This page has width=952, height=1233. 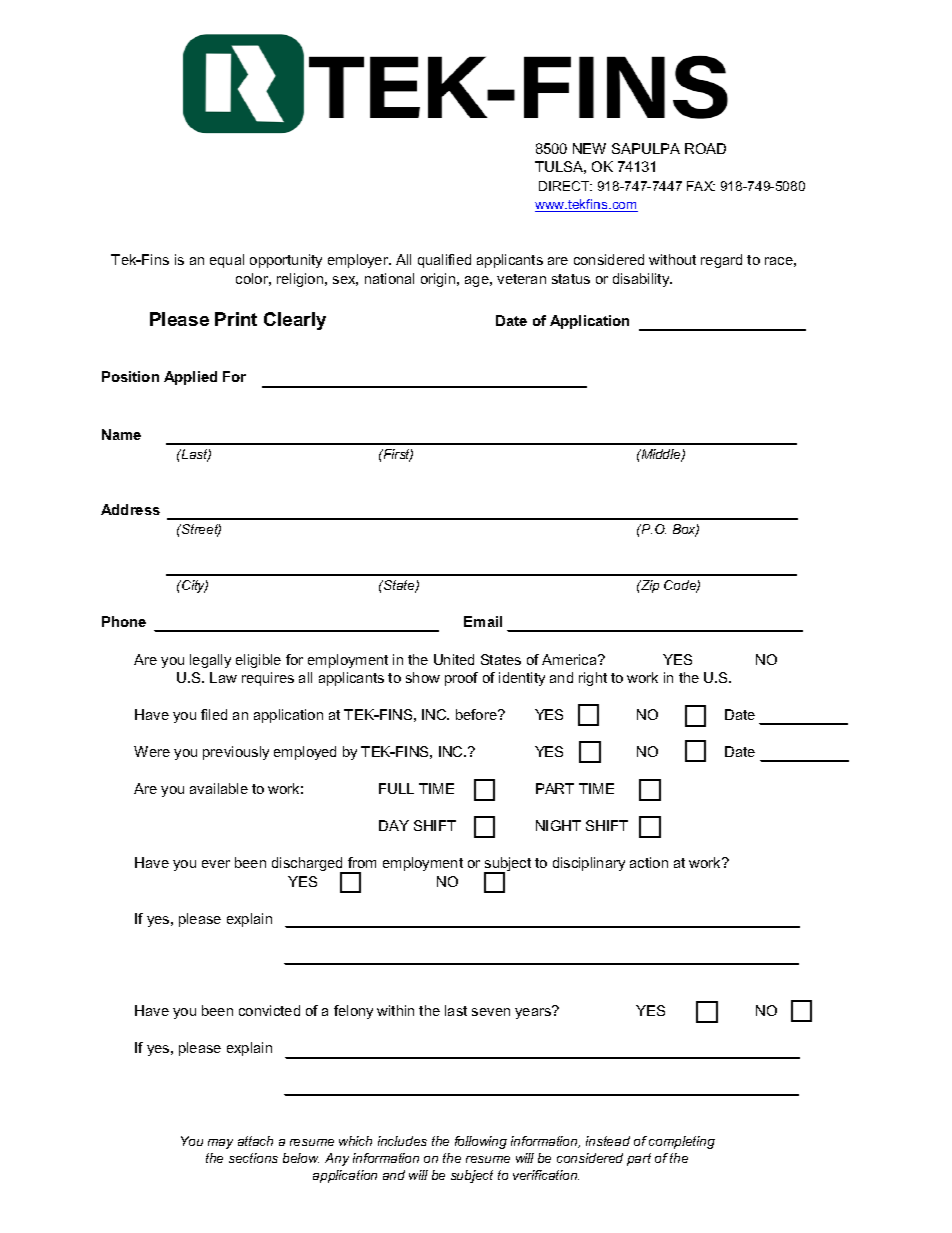 I want to click on show, so click(x=423, y=677).
